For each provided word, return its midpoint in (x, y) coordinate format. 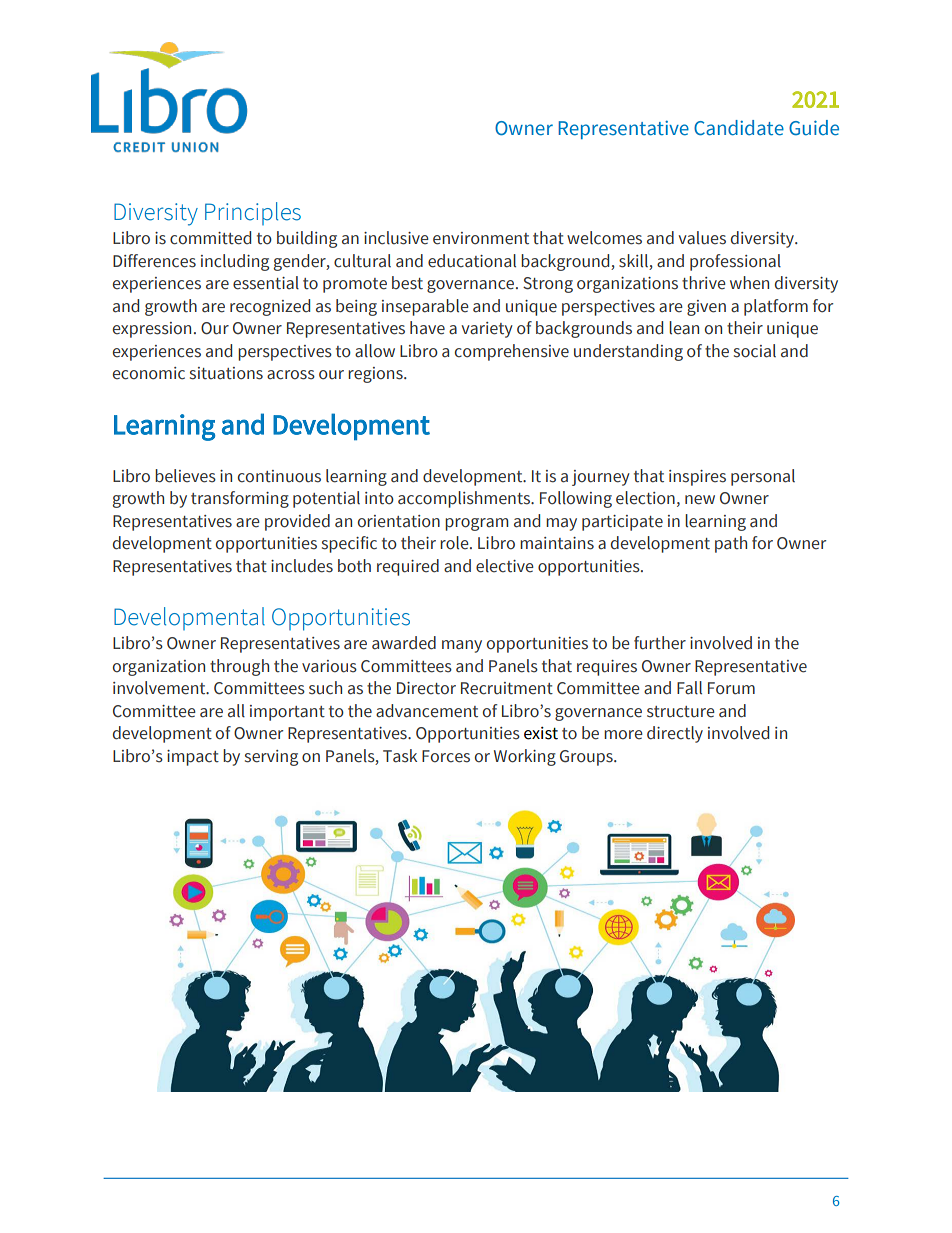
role (455, 543)
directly (675, 734)
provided (297, 522)
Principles (253, 213)
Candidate (739, 128)
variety (487, 330)
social (755, 351)
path (731, 544)
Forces (446, 756)
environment (481, 238)
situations (226, 373)
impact (193, 758)
